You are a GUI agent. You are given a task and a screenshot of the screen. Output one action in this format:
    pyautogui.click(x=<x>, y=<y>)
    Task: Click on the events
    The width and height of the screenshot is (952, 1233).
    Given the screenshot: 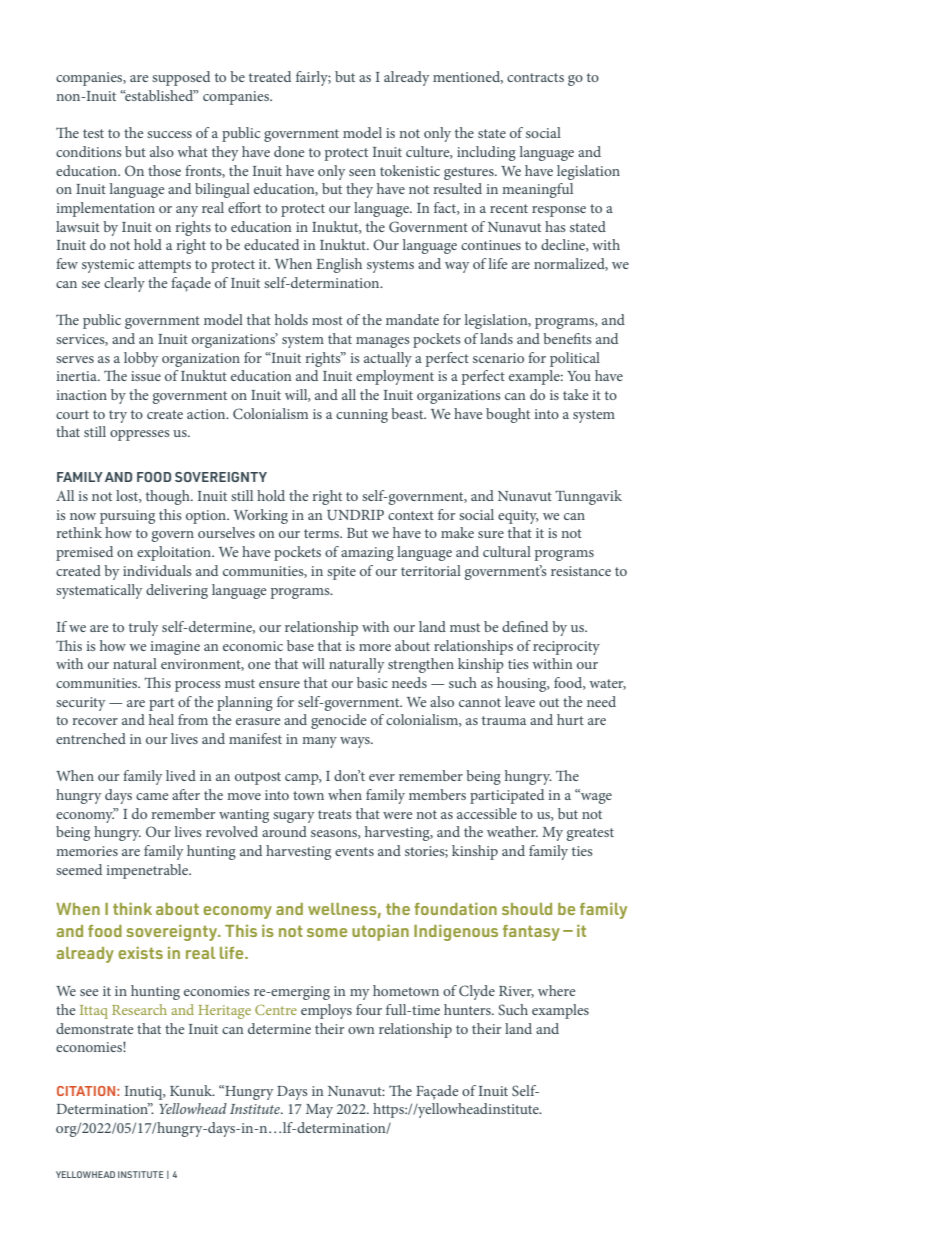 What is the action you would take?
    pyautogui.click(x=354, y=851)
